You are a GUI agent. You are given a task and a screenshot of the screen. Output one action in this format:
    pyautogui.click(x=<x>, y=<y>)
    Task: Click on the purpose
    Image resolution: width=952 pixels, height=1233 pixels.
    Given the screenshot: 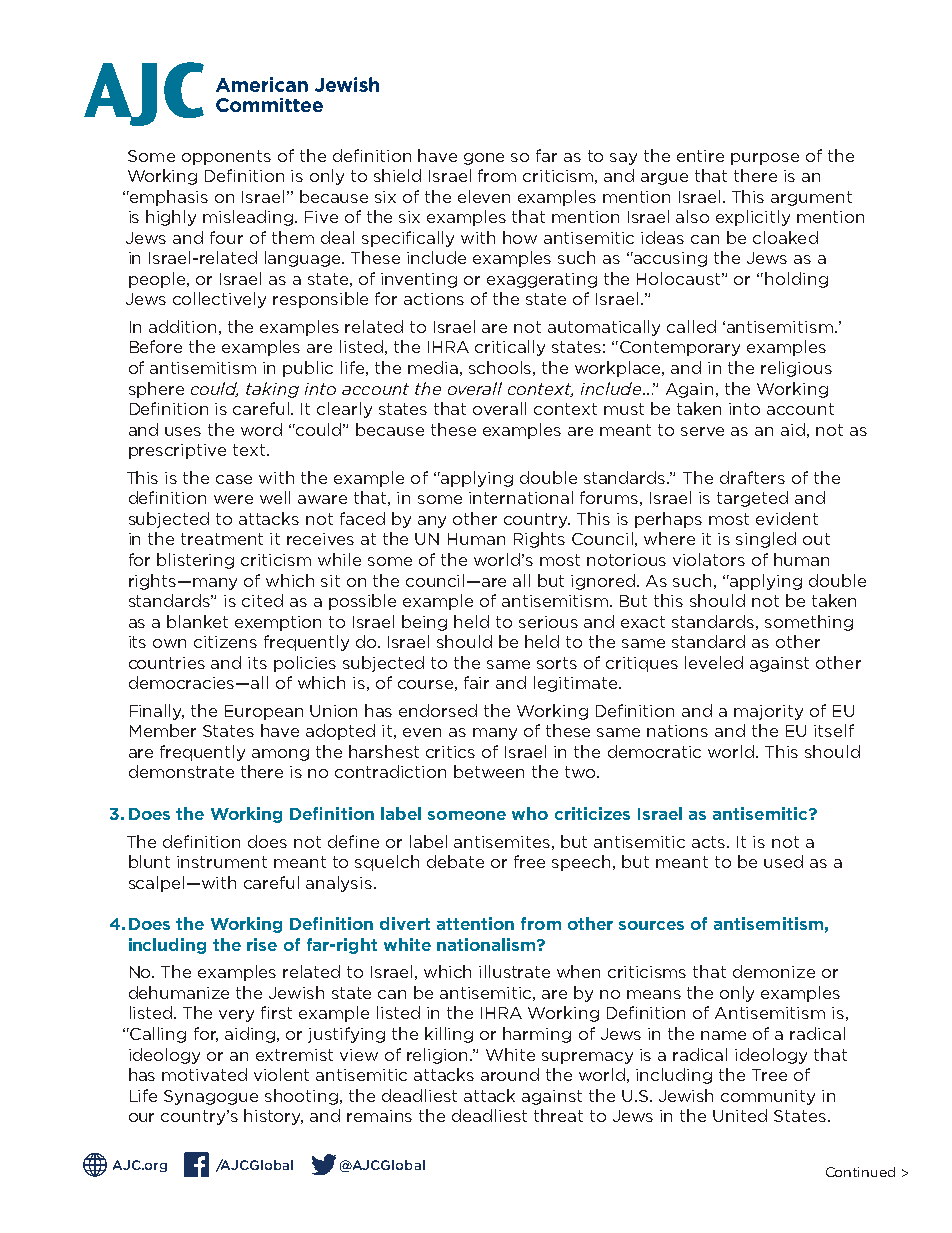 What is the action you would take?
    pyautogui.click(x=765, y=159)
